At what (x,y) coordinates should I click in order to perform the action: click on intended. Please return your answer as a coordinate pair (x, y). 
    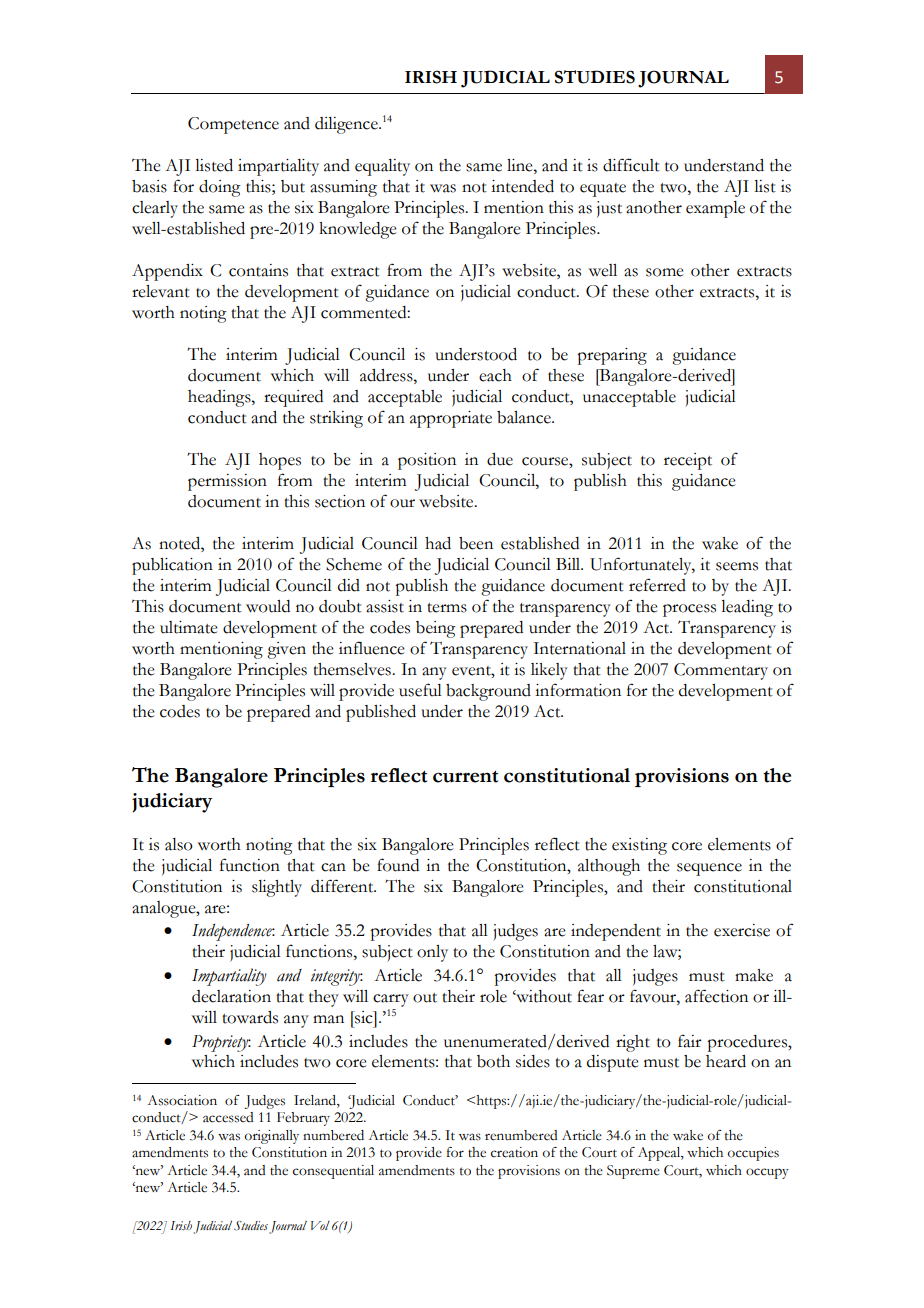
    Looking at the image, I should click on (522, 186).
